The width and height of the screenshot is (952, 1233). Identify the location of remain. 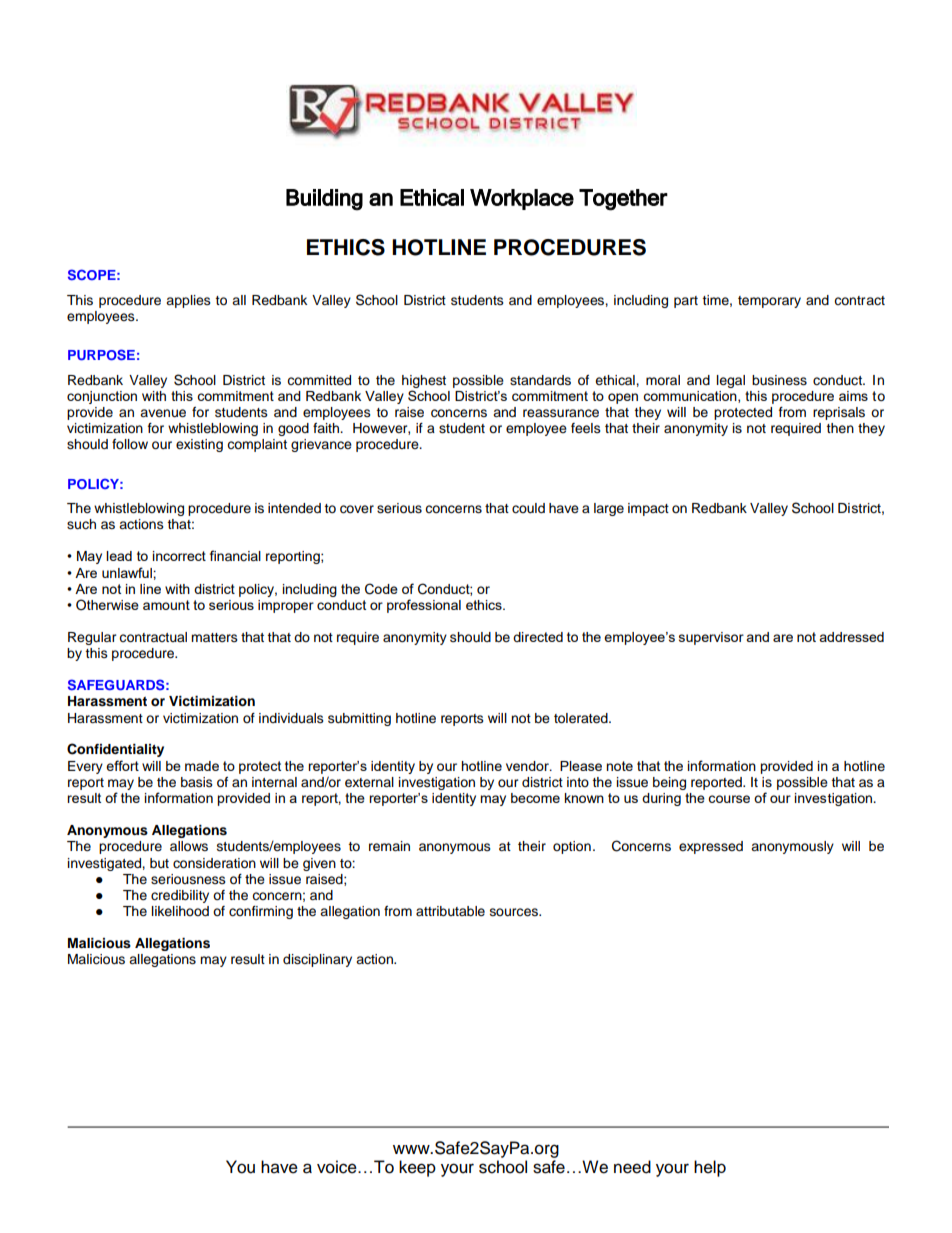
(389, 846).
